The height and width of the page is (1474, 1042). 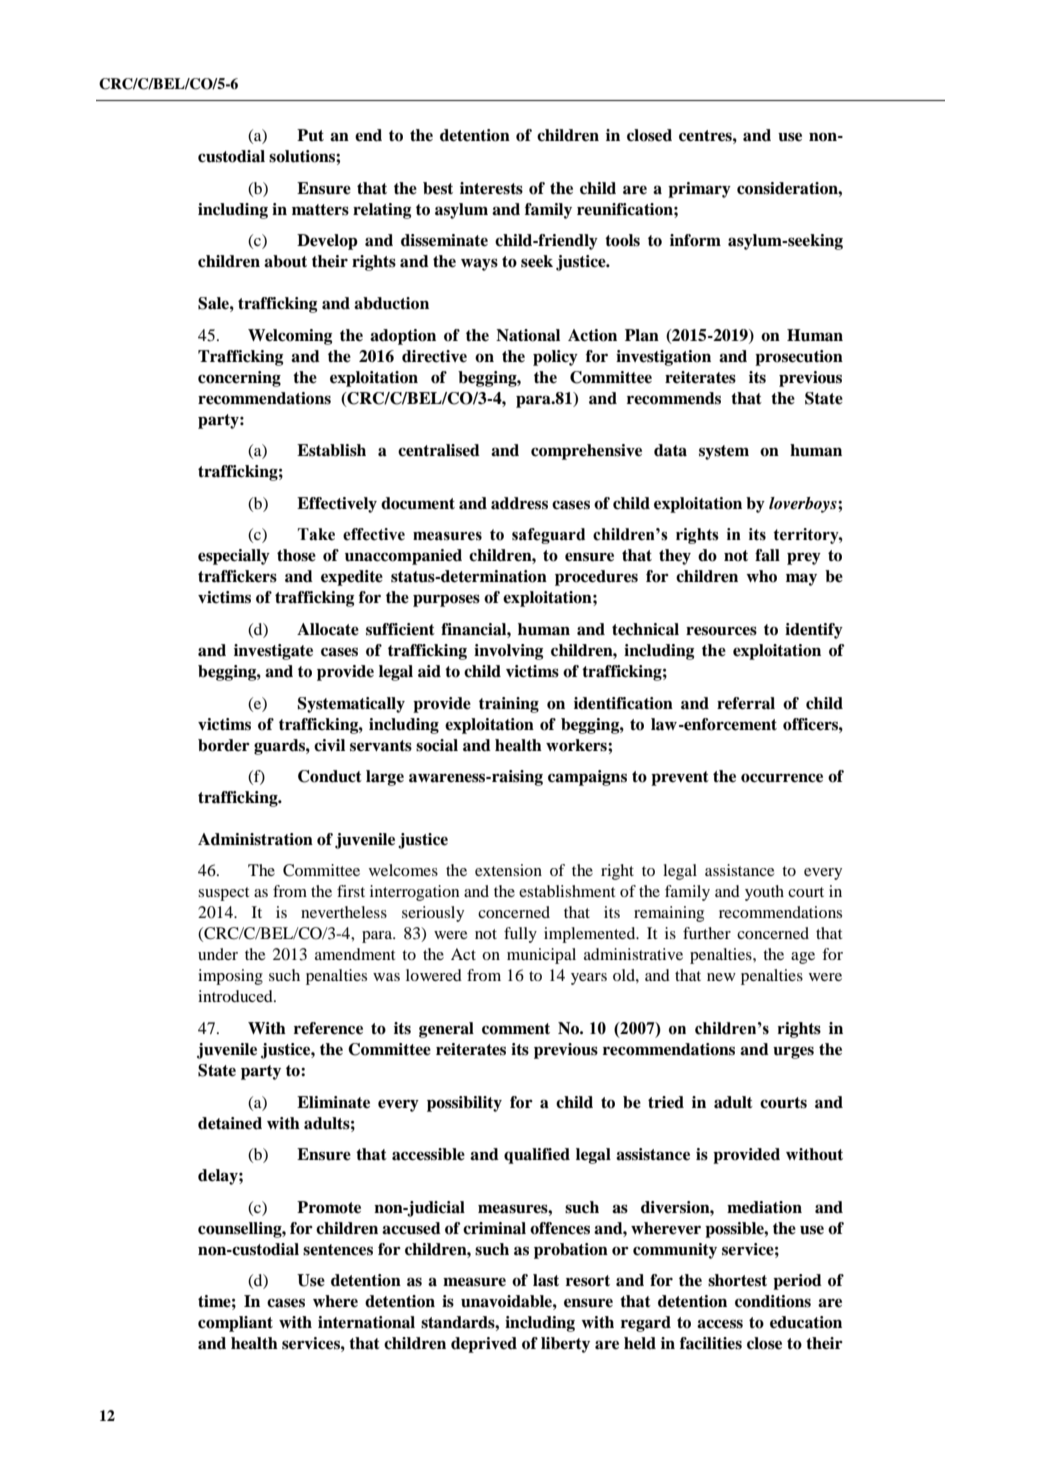 I want to click on referral, so click(x=746, y=703).
